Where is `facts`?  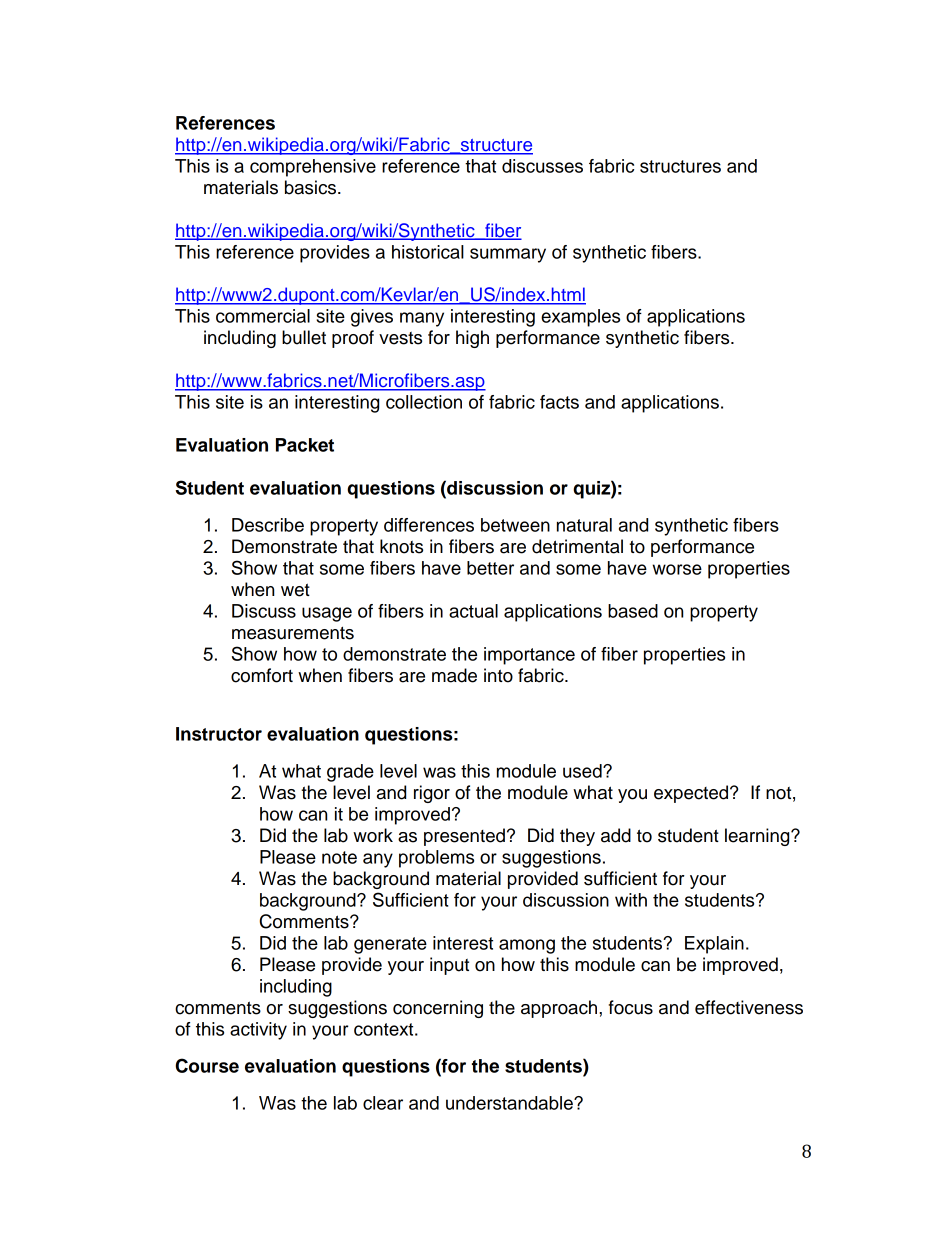
facts is located at coordinates (559, 402).
